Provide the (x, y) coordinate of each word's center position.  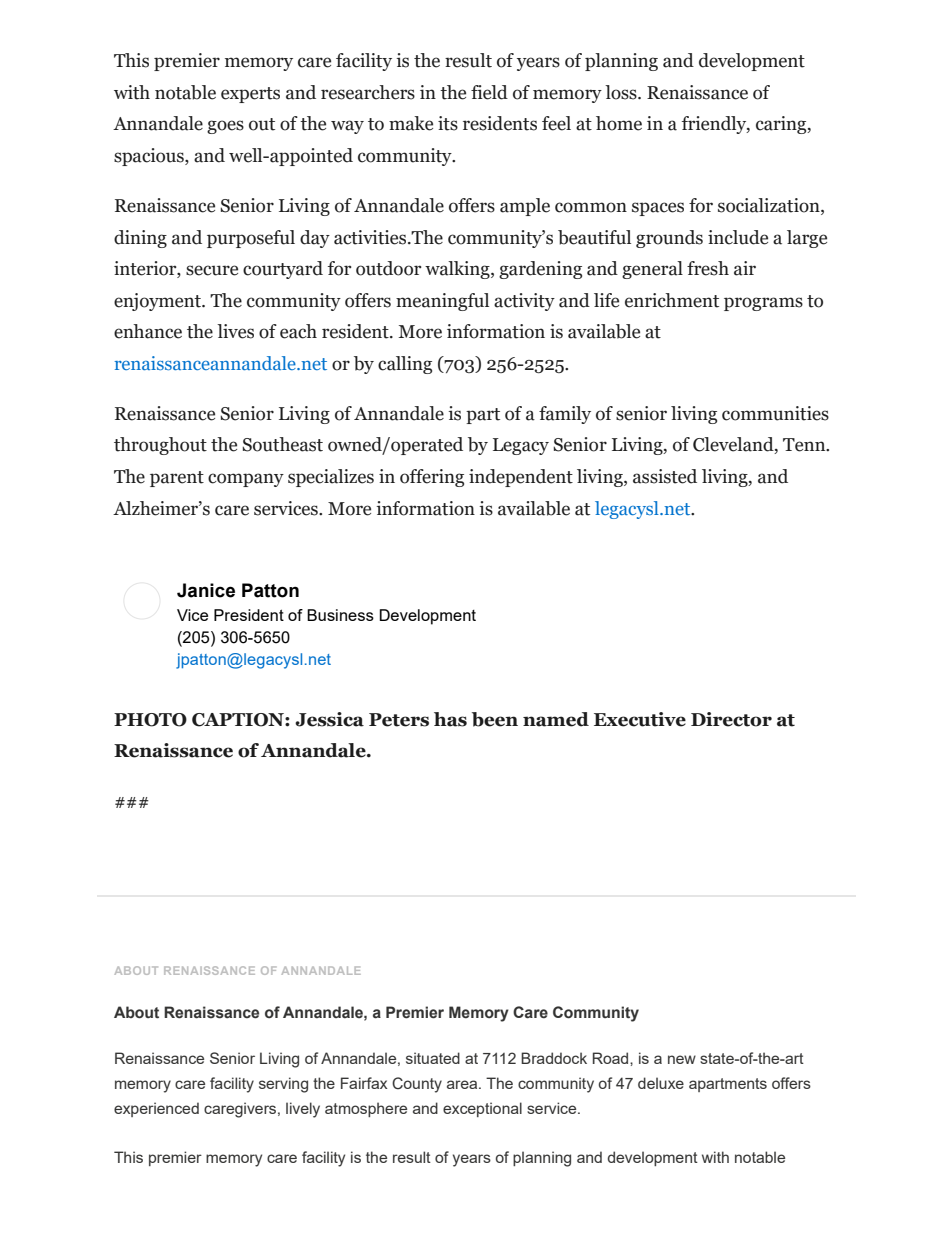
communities (775, 413)
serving (283, 1085)
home (619, 123)
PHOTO (150, 720)
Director (731, 719)
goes (225, 127)
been (495, 719)
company (246, 480)
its (448, 123)
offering (432, 478)
